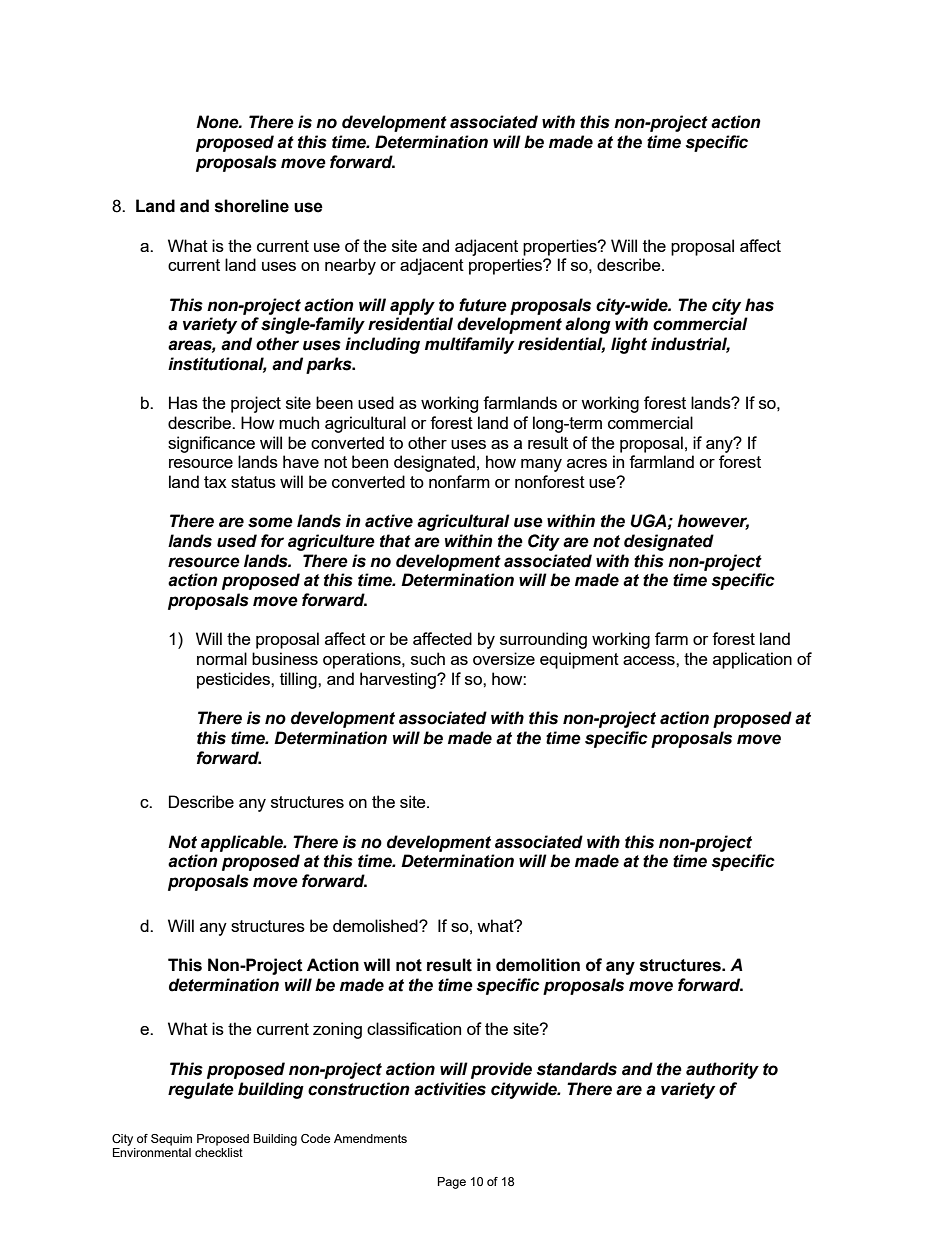  What do you see at coordinates (428, 658) in the screenshot?
I see `such` at bounding box center [428, 658].
